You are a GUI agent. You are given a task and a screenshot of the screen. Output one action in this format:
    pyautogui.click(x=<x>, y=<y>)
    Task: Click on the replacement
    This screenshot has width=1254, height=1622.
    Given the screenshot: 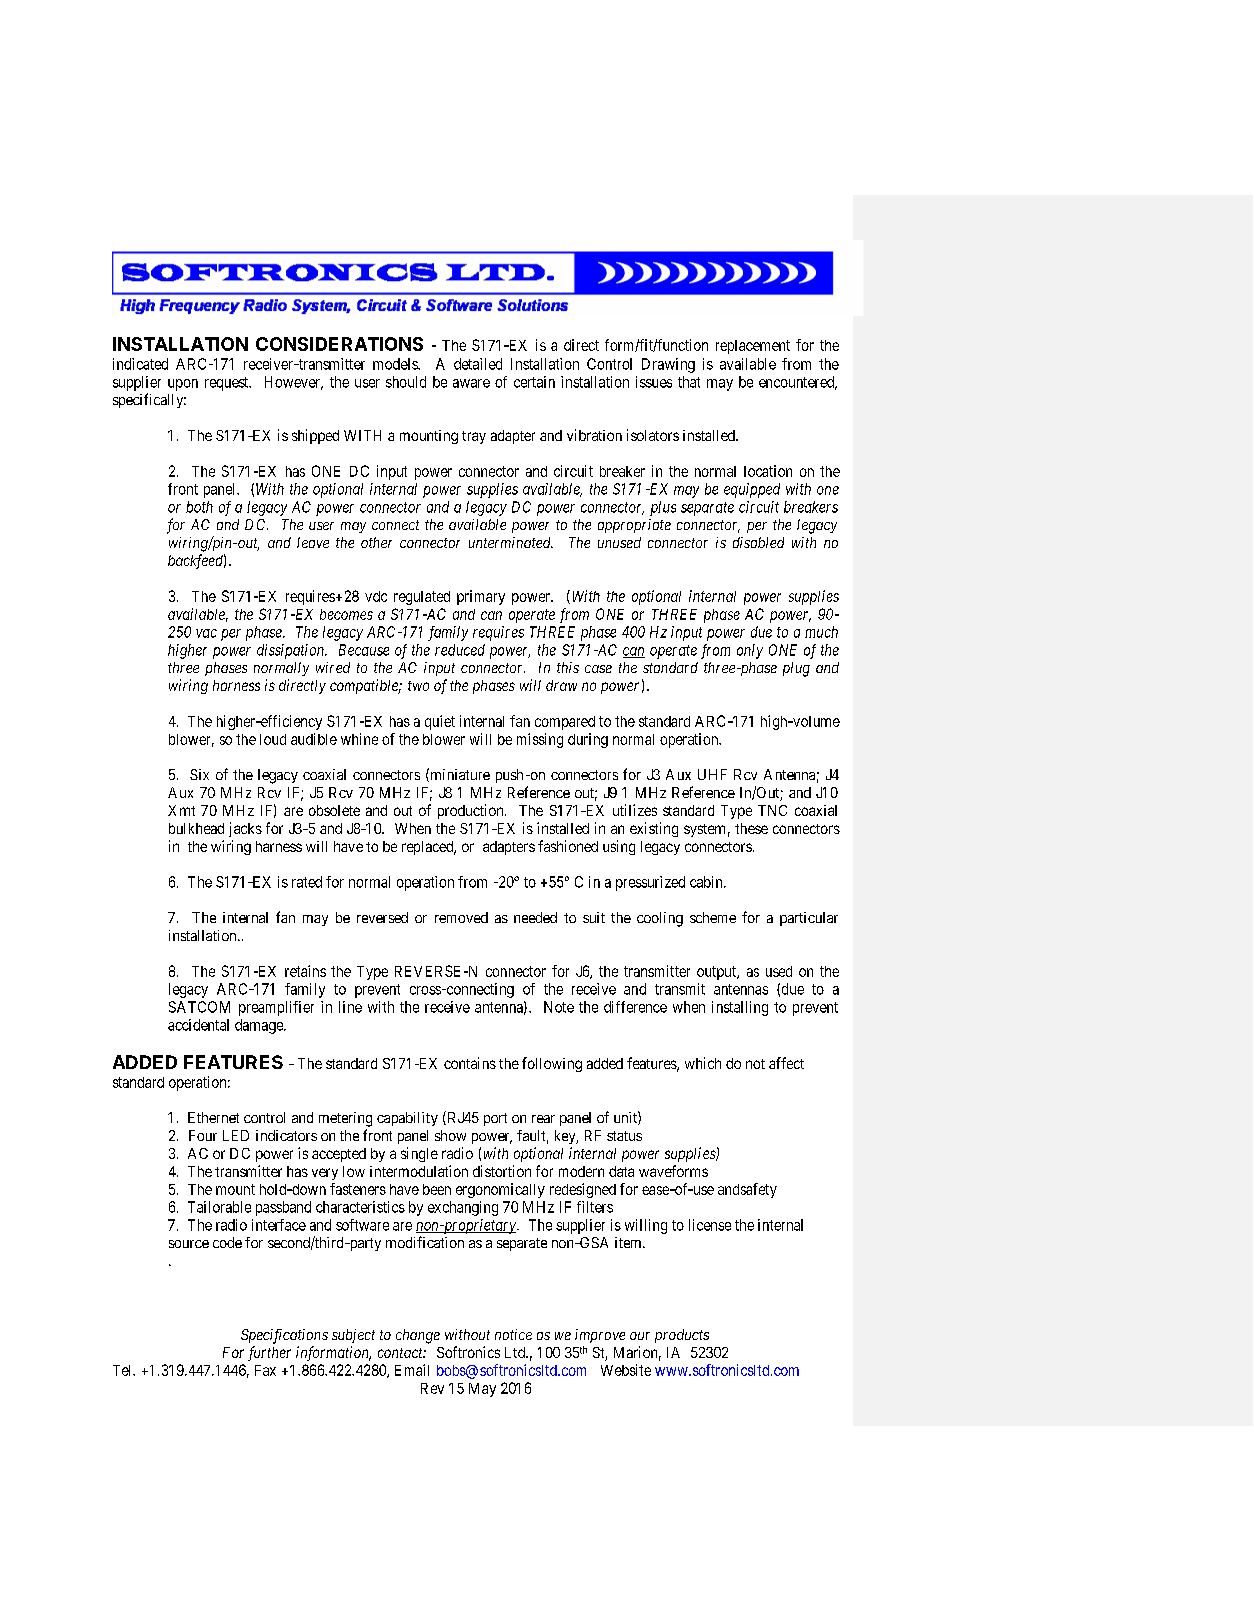 What is the action you would take?
    pyautogui.click(x=753, y=347)
